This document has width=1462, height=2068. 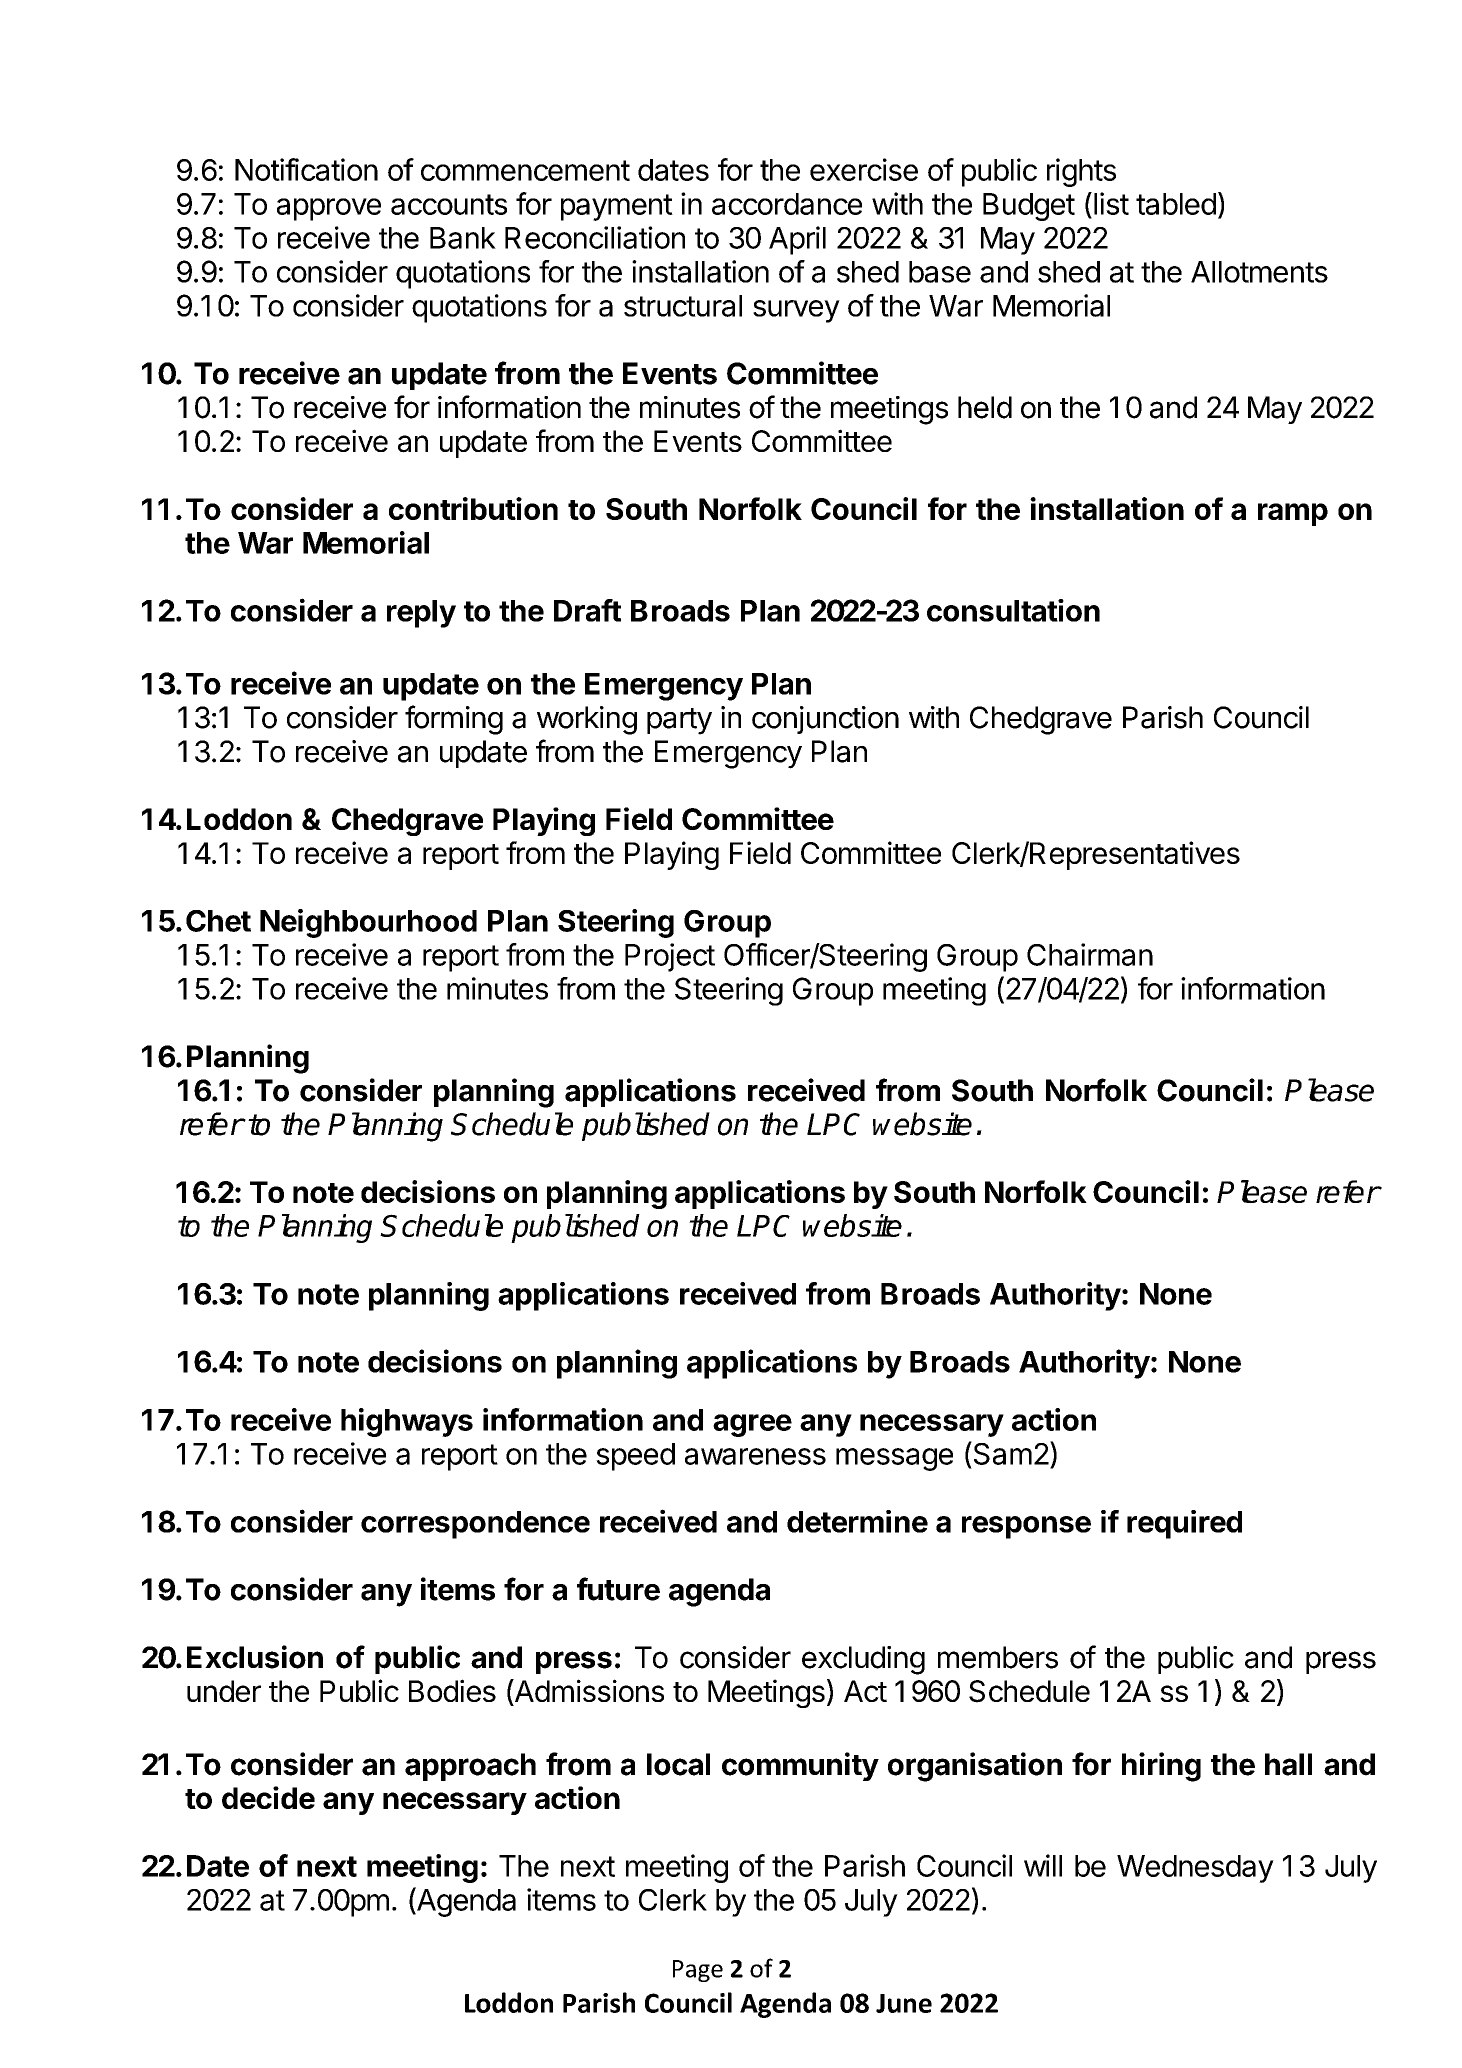 What do you see at coordinates (755, 1456) in the document?
I see `awareness` at bounding box center [755, 1456].
